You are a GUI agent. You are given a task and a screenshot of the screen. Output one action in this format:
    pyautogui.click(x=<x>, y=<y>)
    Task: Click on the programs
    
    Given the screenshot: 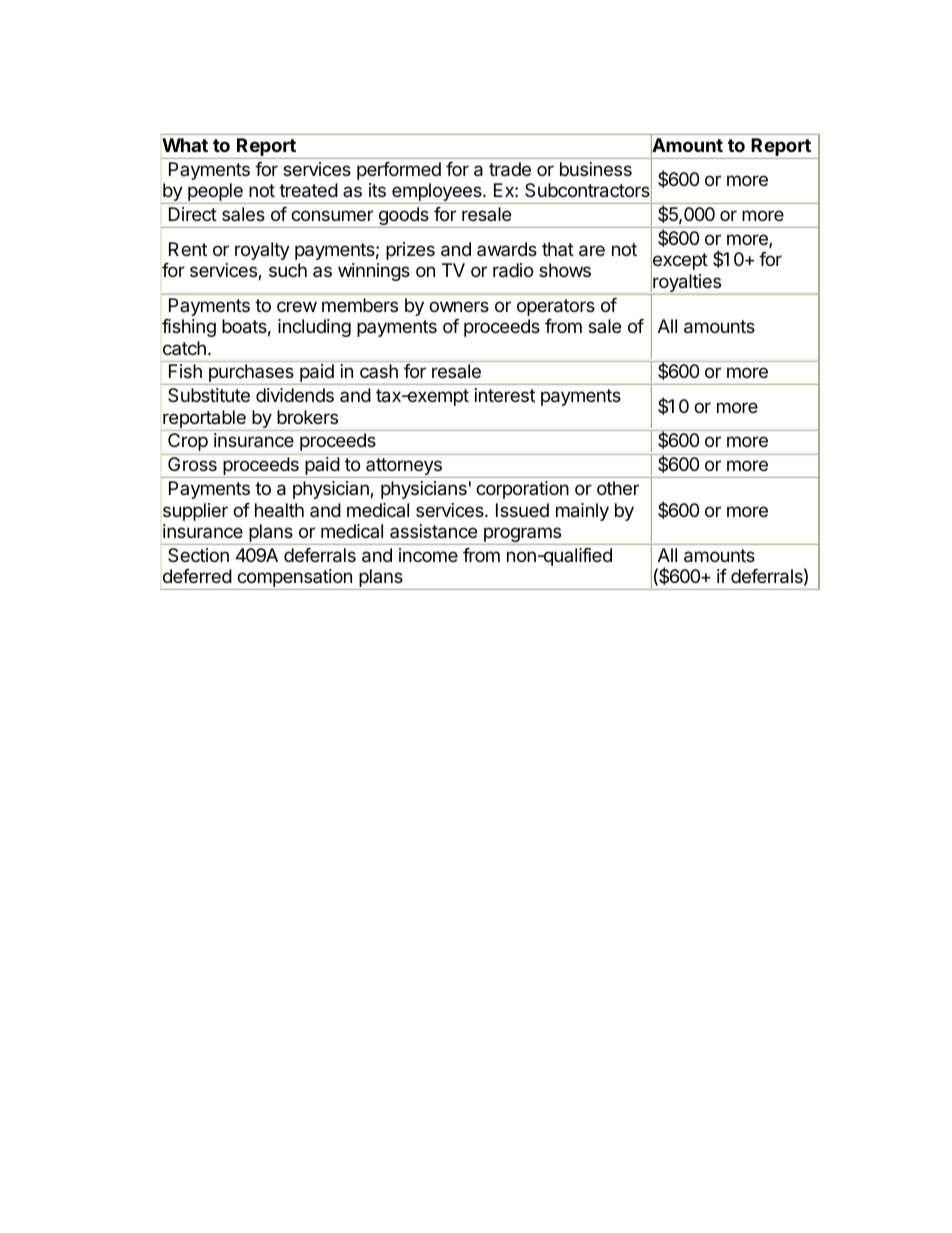 What is the action you would take?
    pyautogui.click(x=523, y=536)
